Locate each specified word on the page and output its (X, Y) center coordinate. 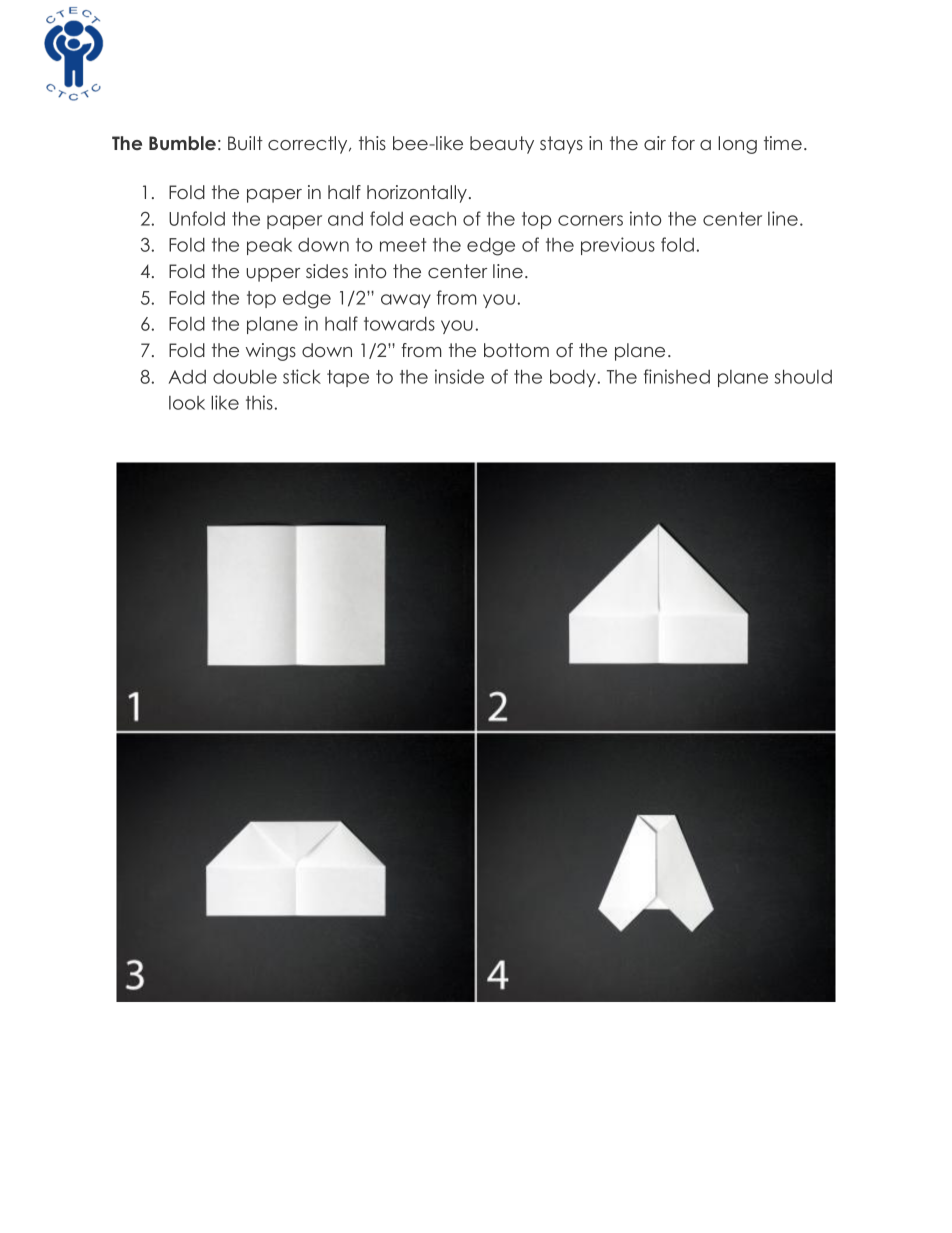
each (433, 219)
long (737, 145)
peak (269, 246)
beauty (502, 145)
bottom (516, 350)
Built (245, 143)
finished (677, 376)
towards (399, 323)
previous (618, 246)
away (406, 301)
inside (459, 376)
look (187, 403)
